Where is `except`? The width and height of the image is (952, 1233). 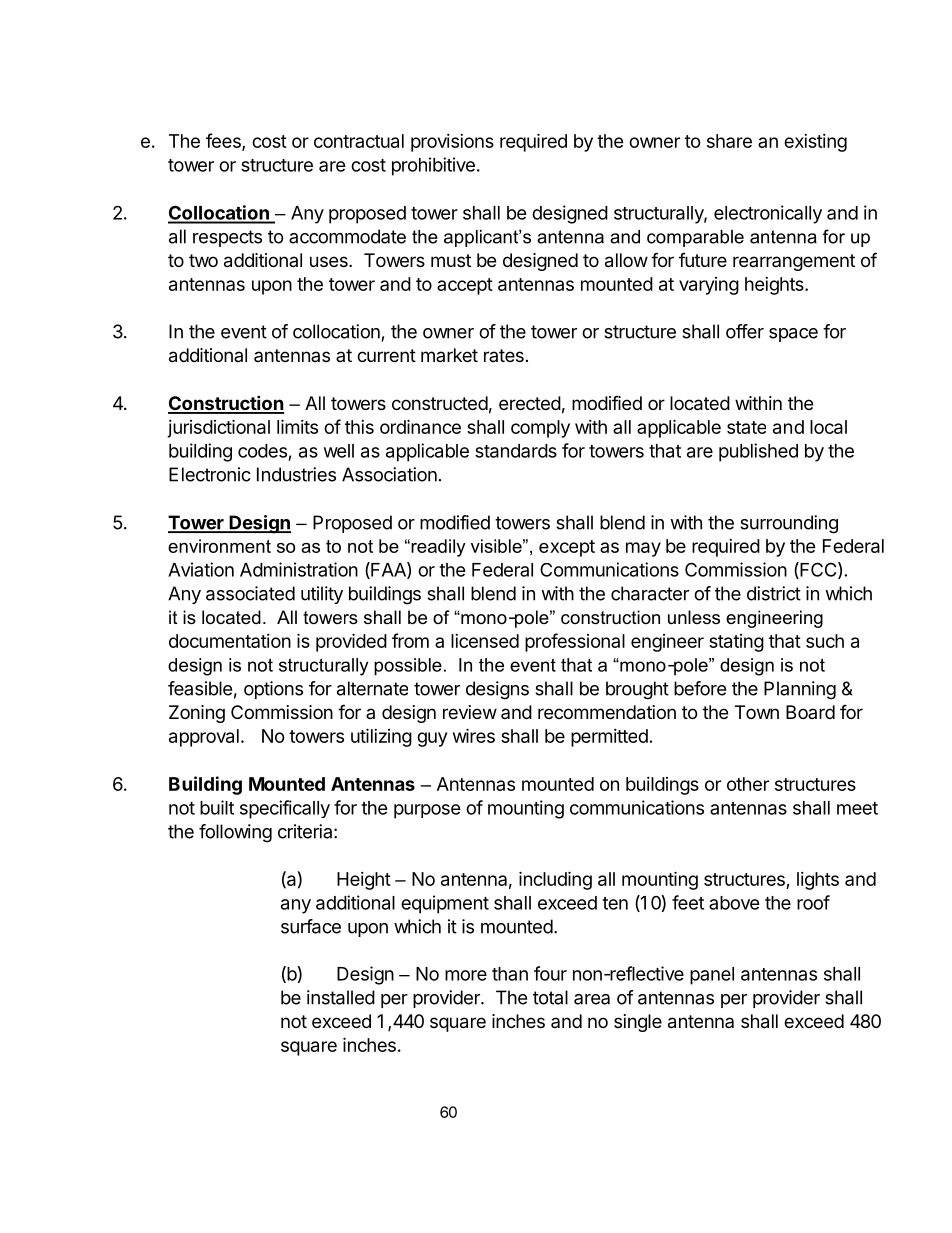
except is located at coordinates (567, 548).
